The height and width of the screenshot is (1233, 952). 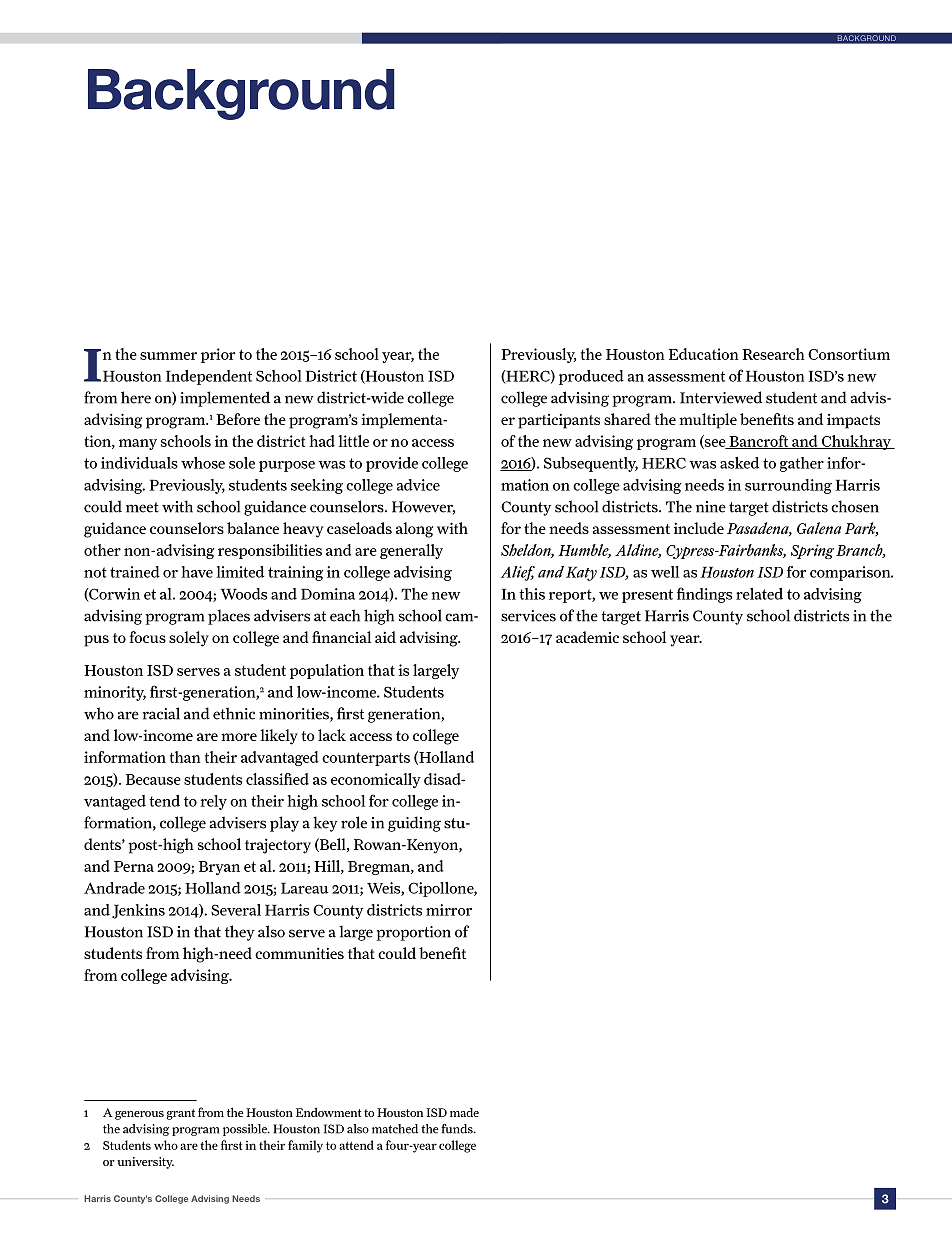 I want to click on Research, so click(x=773, y=354).
